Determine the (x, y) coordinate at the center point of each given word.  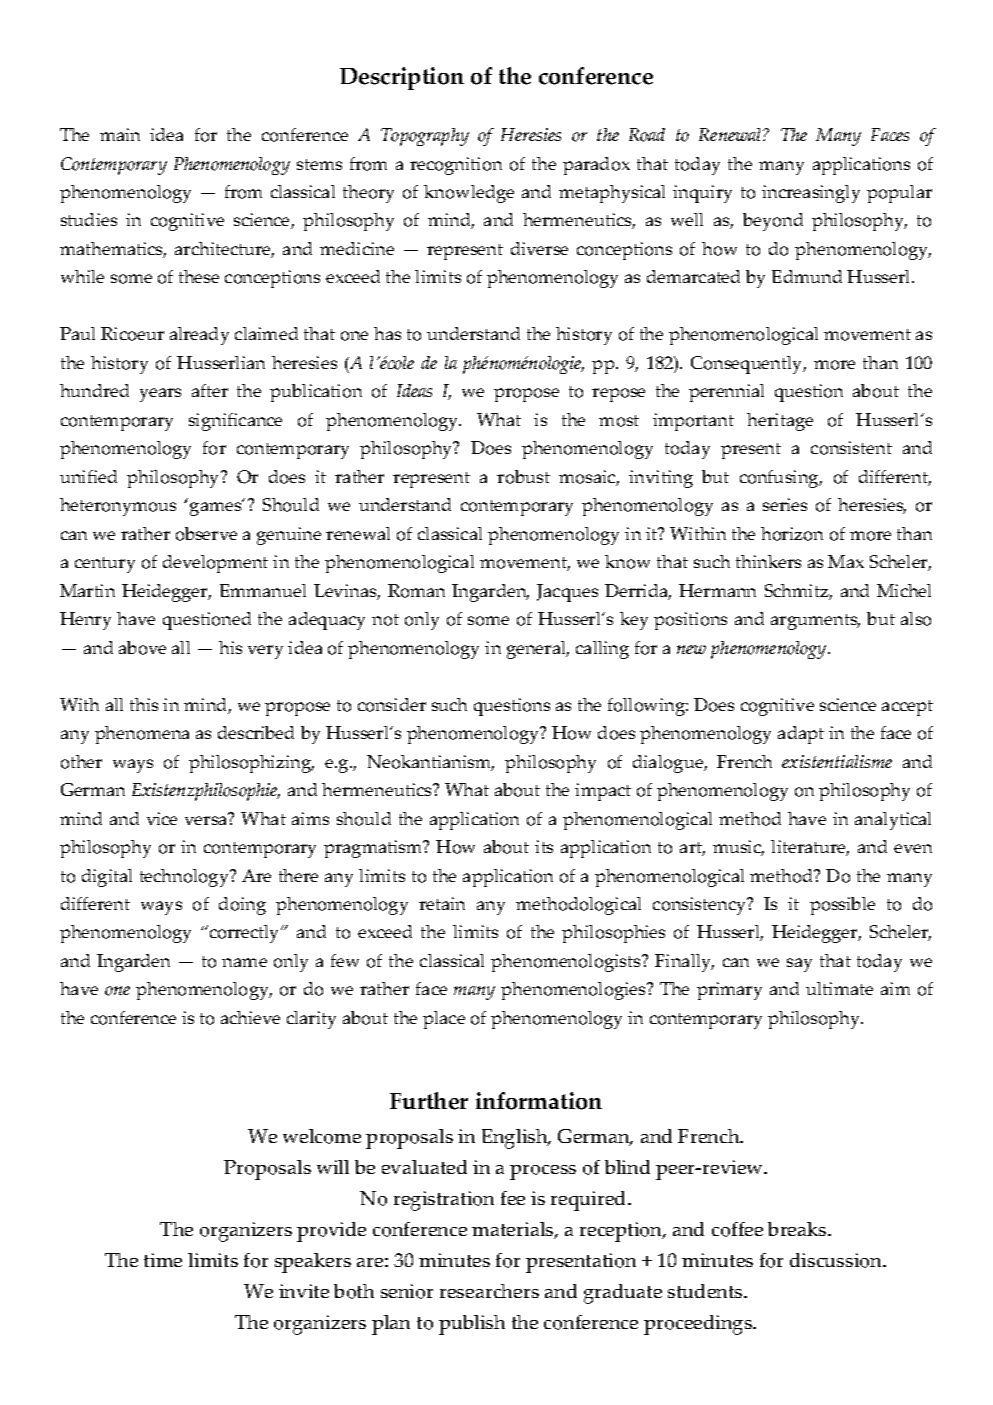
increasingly (811, 194)
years (160, 395)
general (538, 650)
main (120, 134)
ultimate (839, 988)
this (144, 704)
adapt (801, 735)
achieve (250, 1017)
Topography (425, 137)
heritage (780, 422)
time (163, 1260)
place (444, 1020)
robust (523, 477)
